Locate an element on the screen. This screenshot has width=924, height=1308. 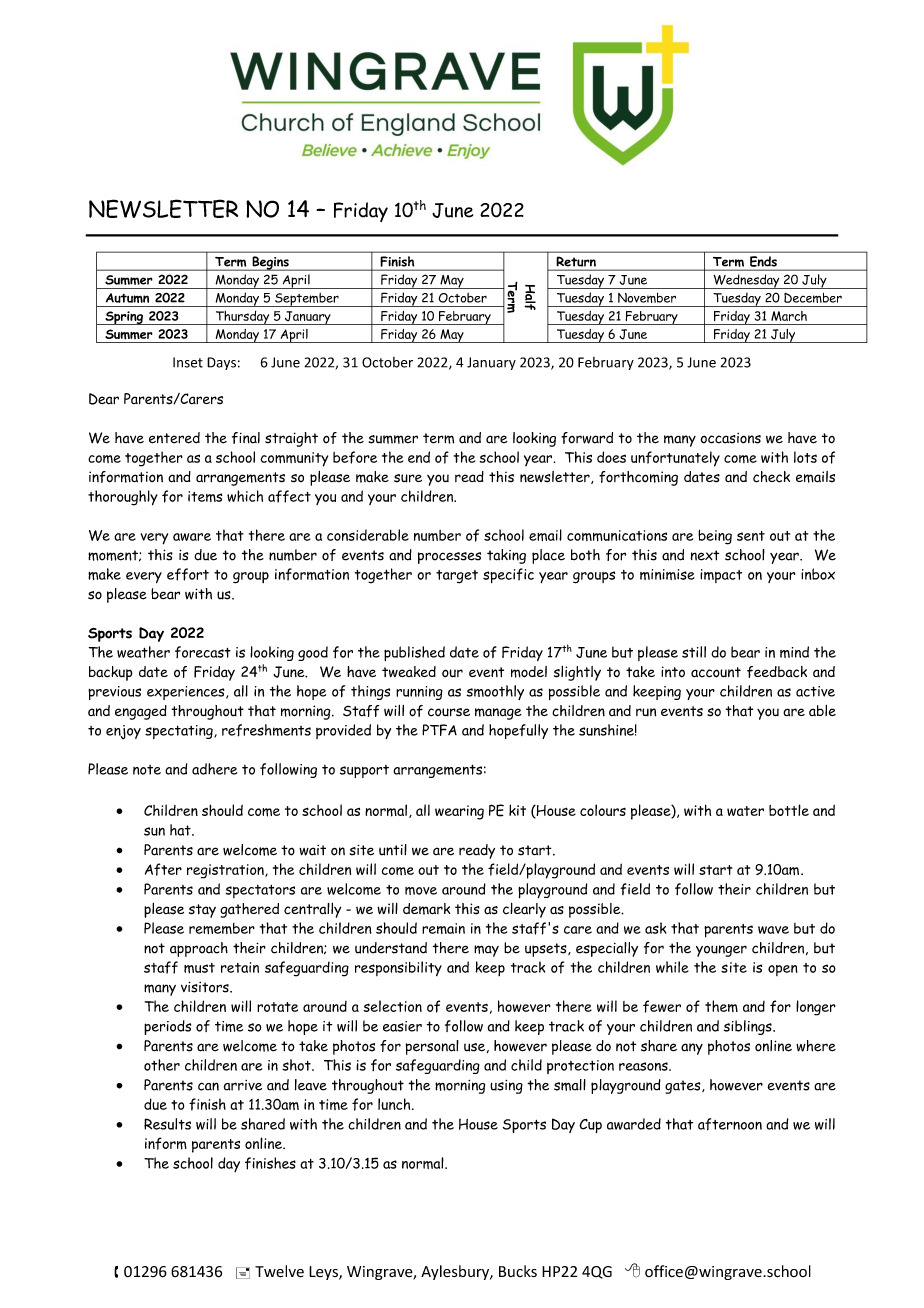
remain is located at coordinates (443, 928).
